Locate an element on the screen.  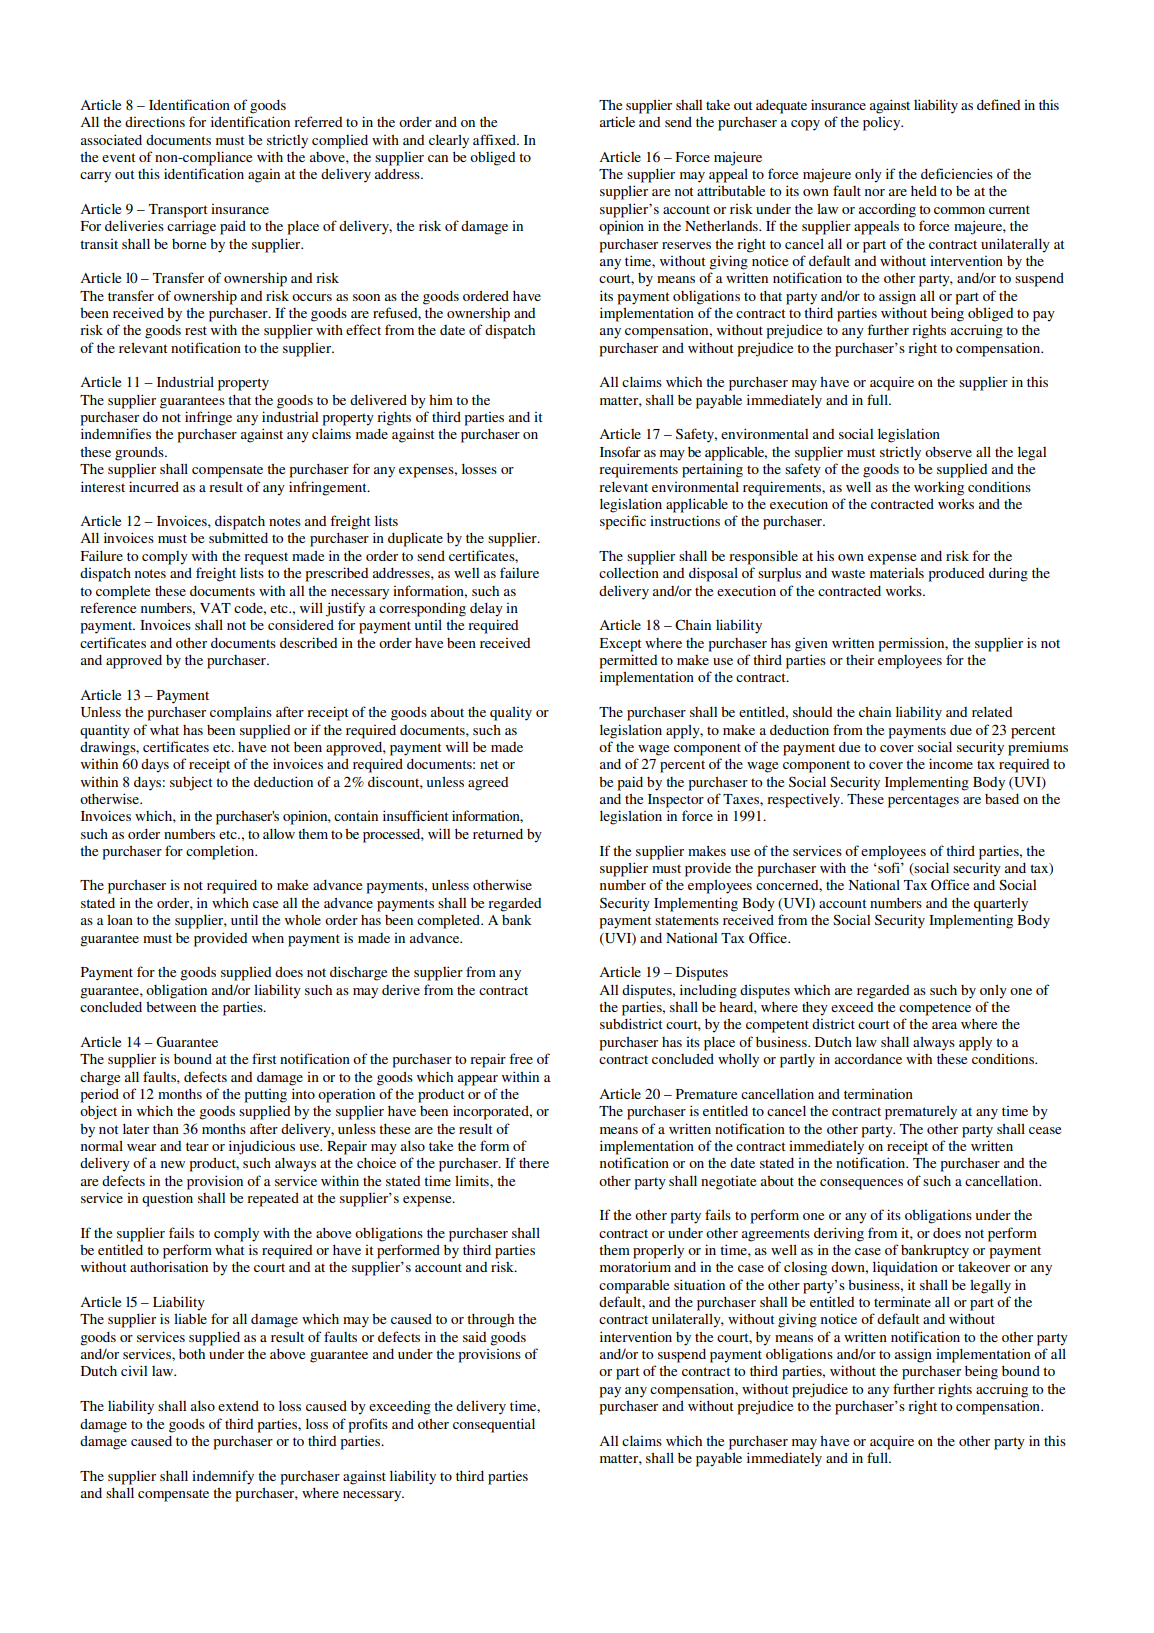
produced is located at coordinates (956, 574).
